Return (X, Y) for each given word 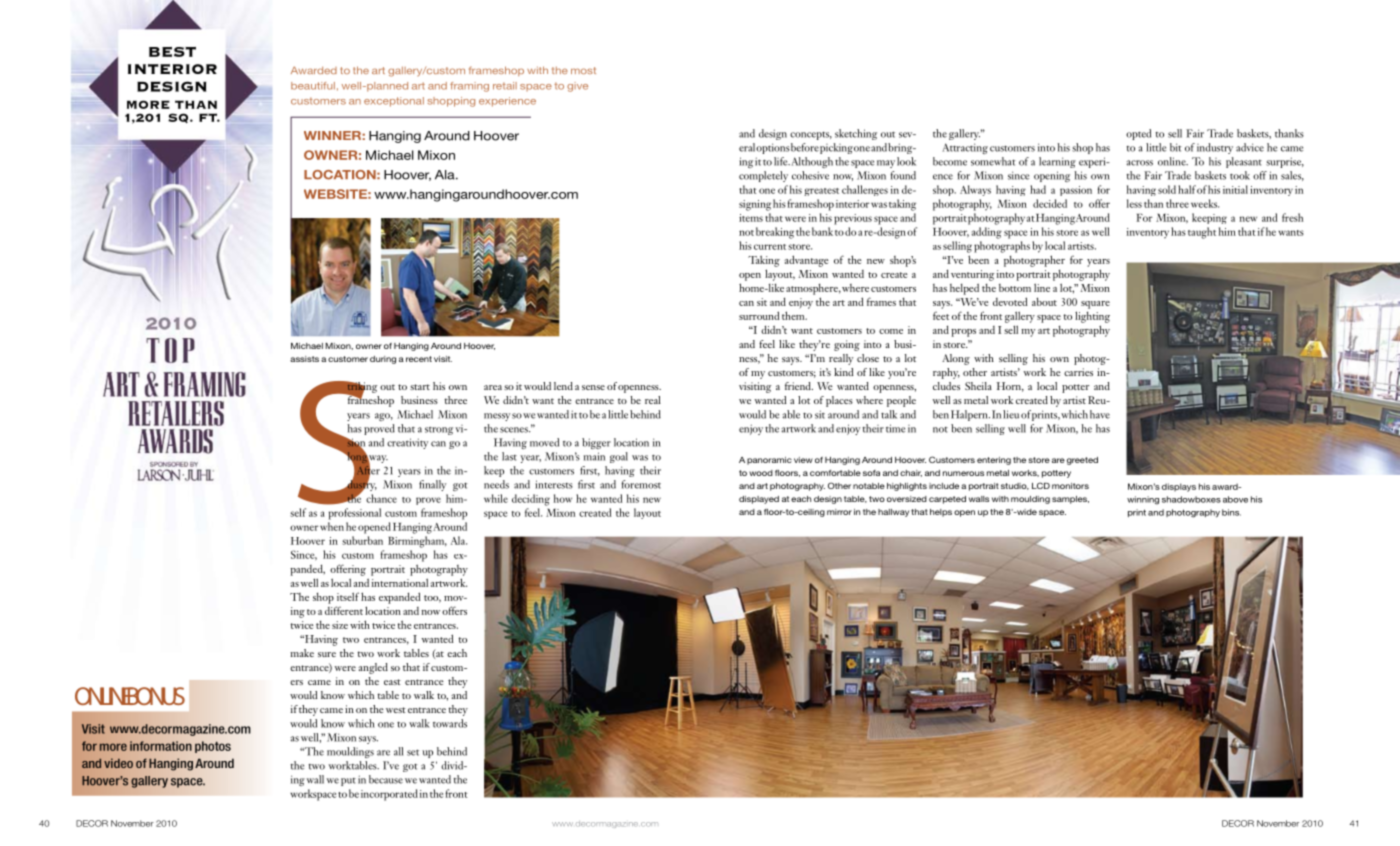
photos (213, 747)
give (577, 87)
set (413, 753)
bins (1231, 512)
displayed (759, 500)
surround (759, 315)
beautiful (313, 86)
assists (304, 359)
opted (1138, 134)
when (332, 526)
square (1095, 305)
